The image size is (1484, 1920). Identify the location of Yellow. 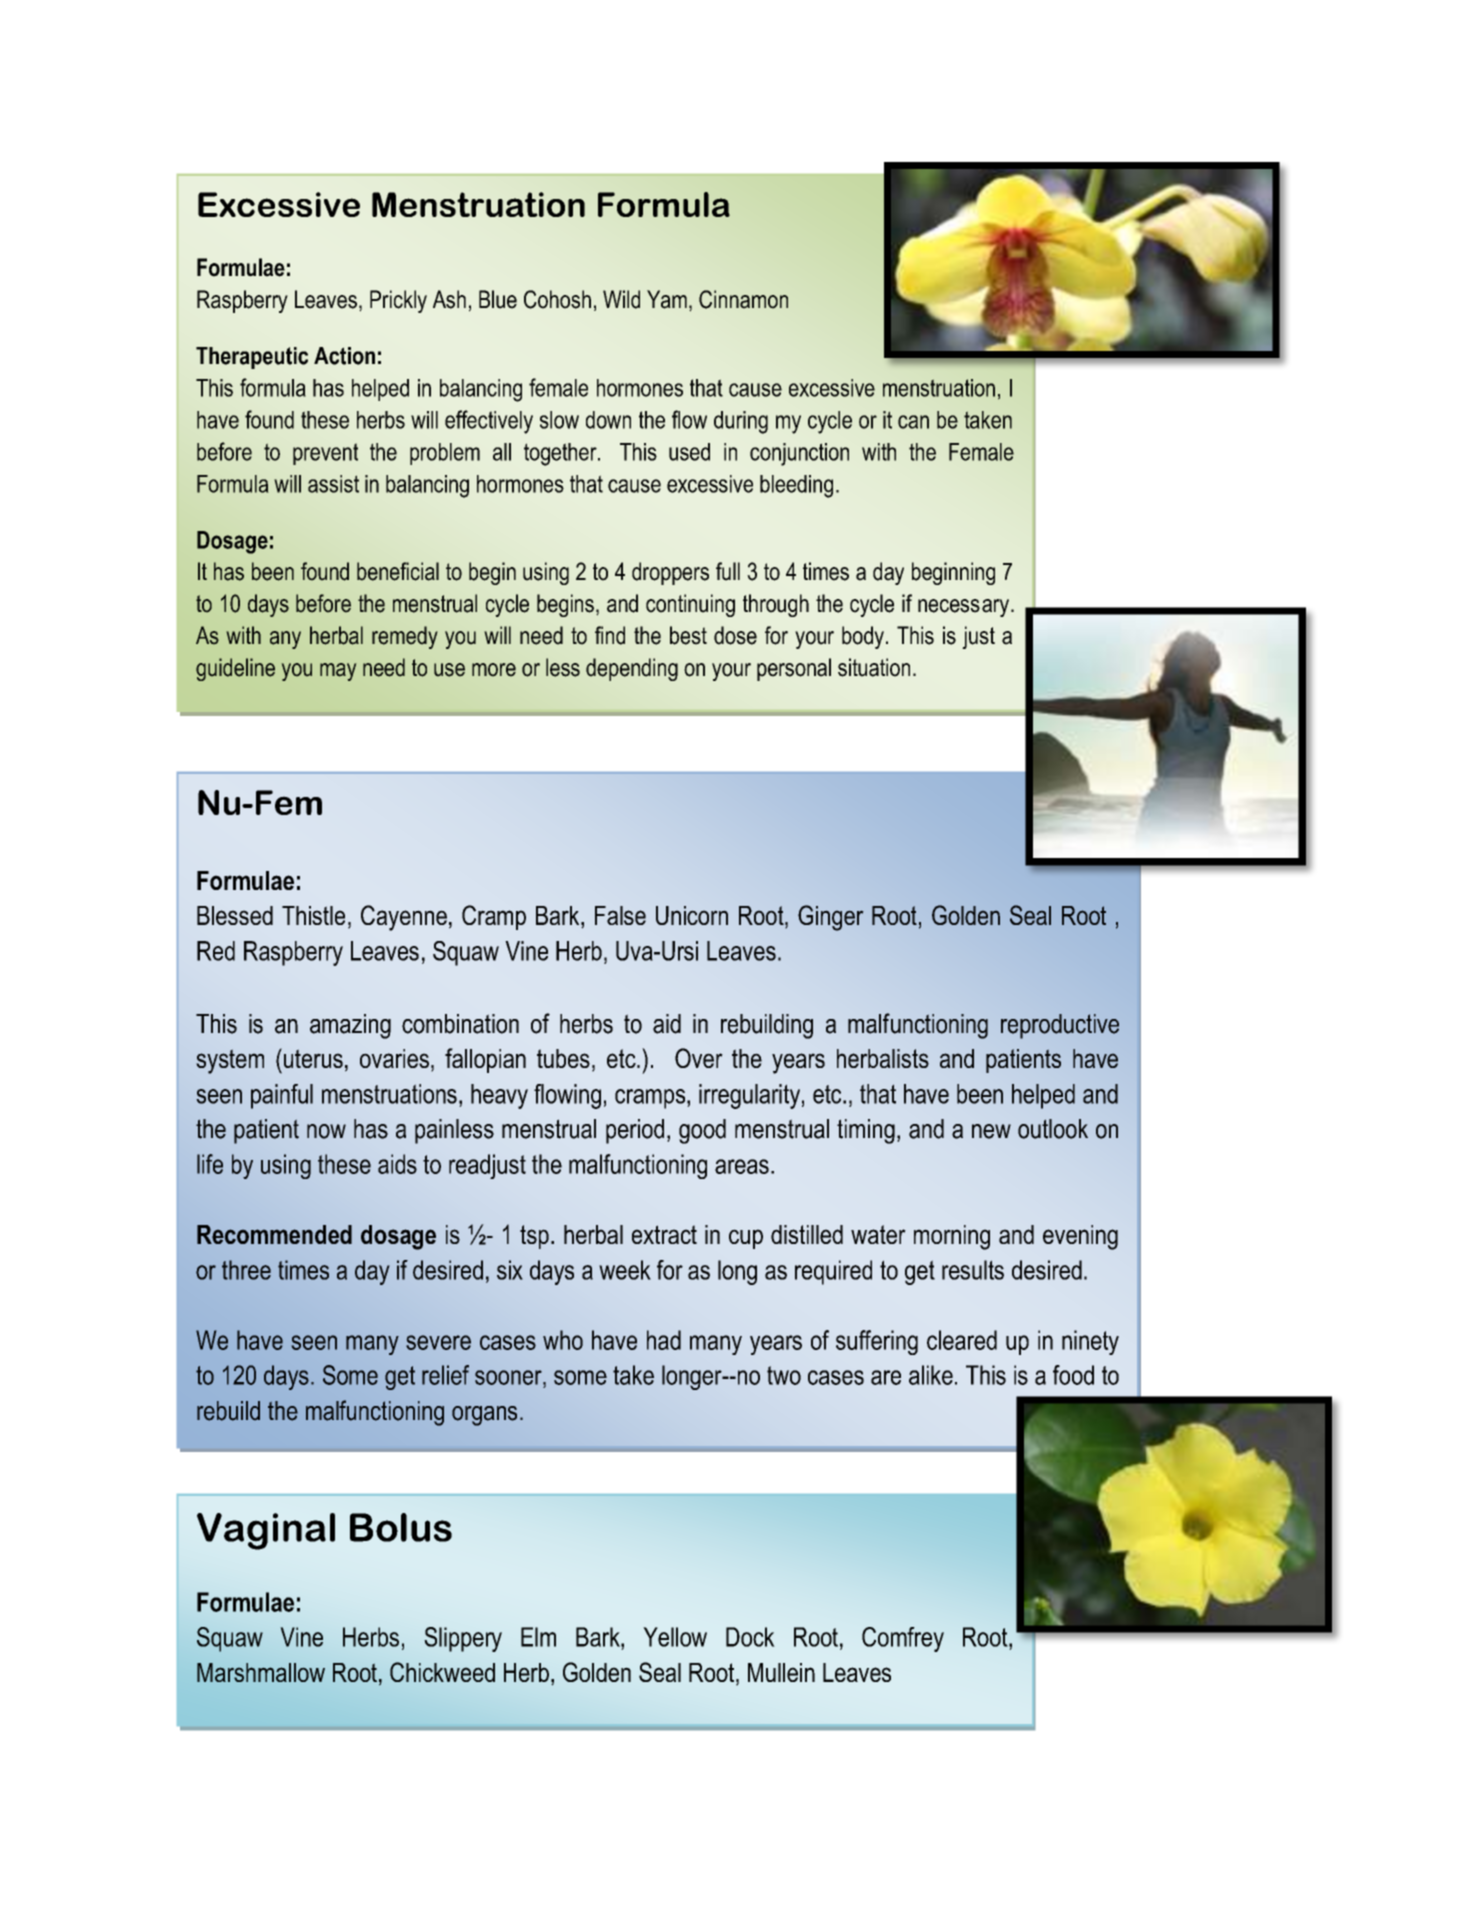
(675, 1637).
